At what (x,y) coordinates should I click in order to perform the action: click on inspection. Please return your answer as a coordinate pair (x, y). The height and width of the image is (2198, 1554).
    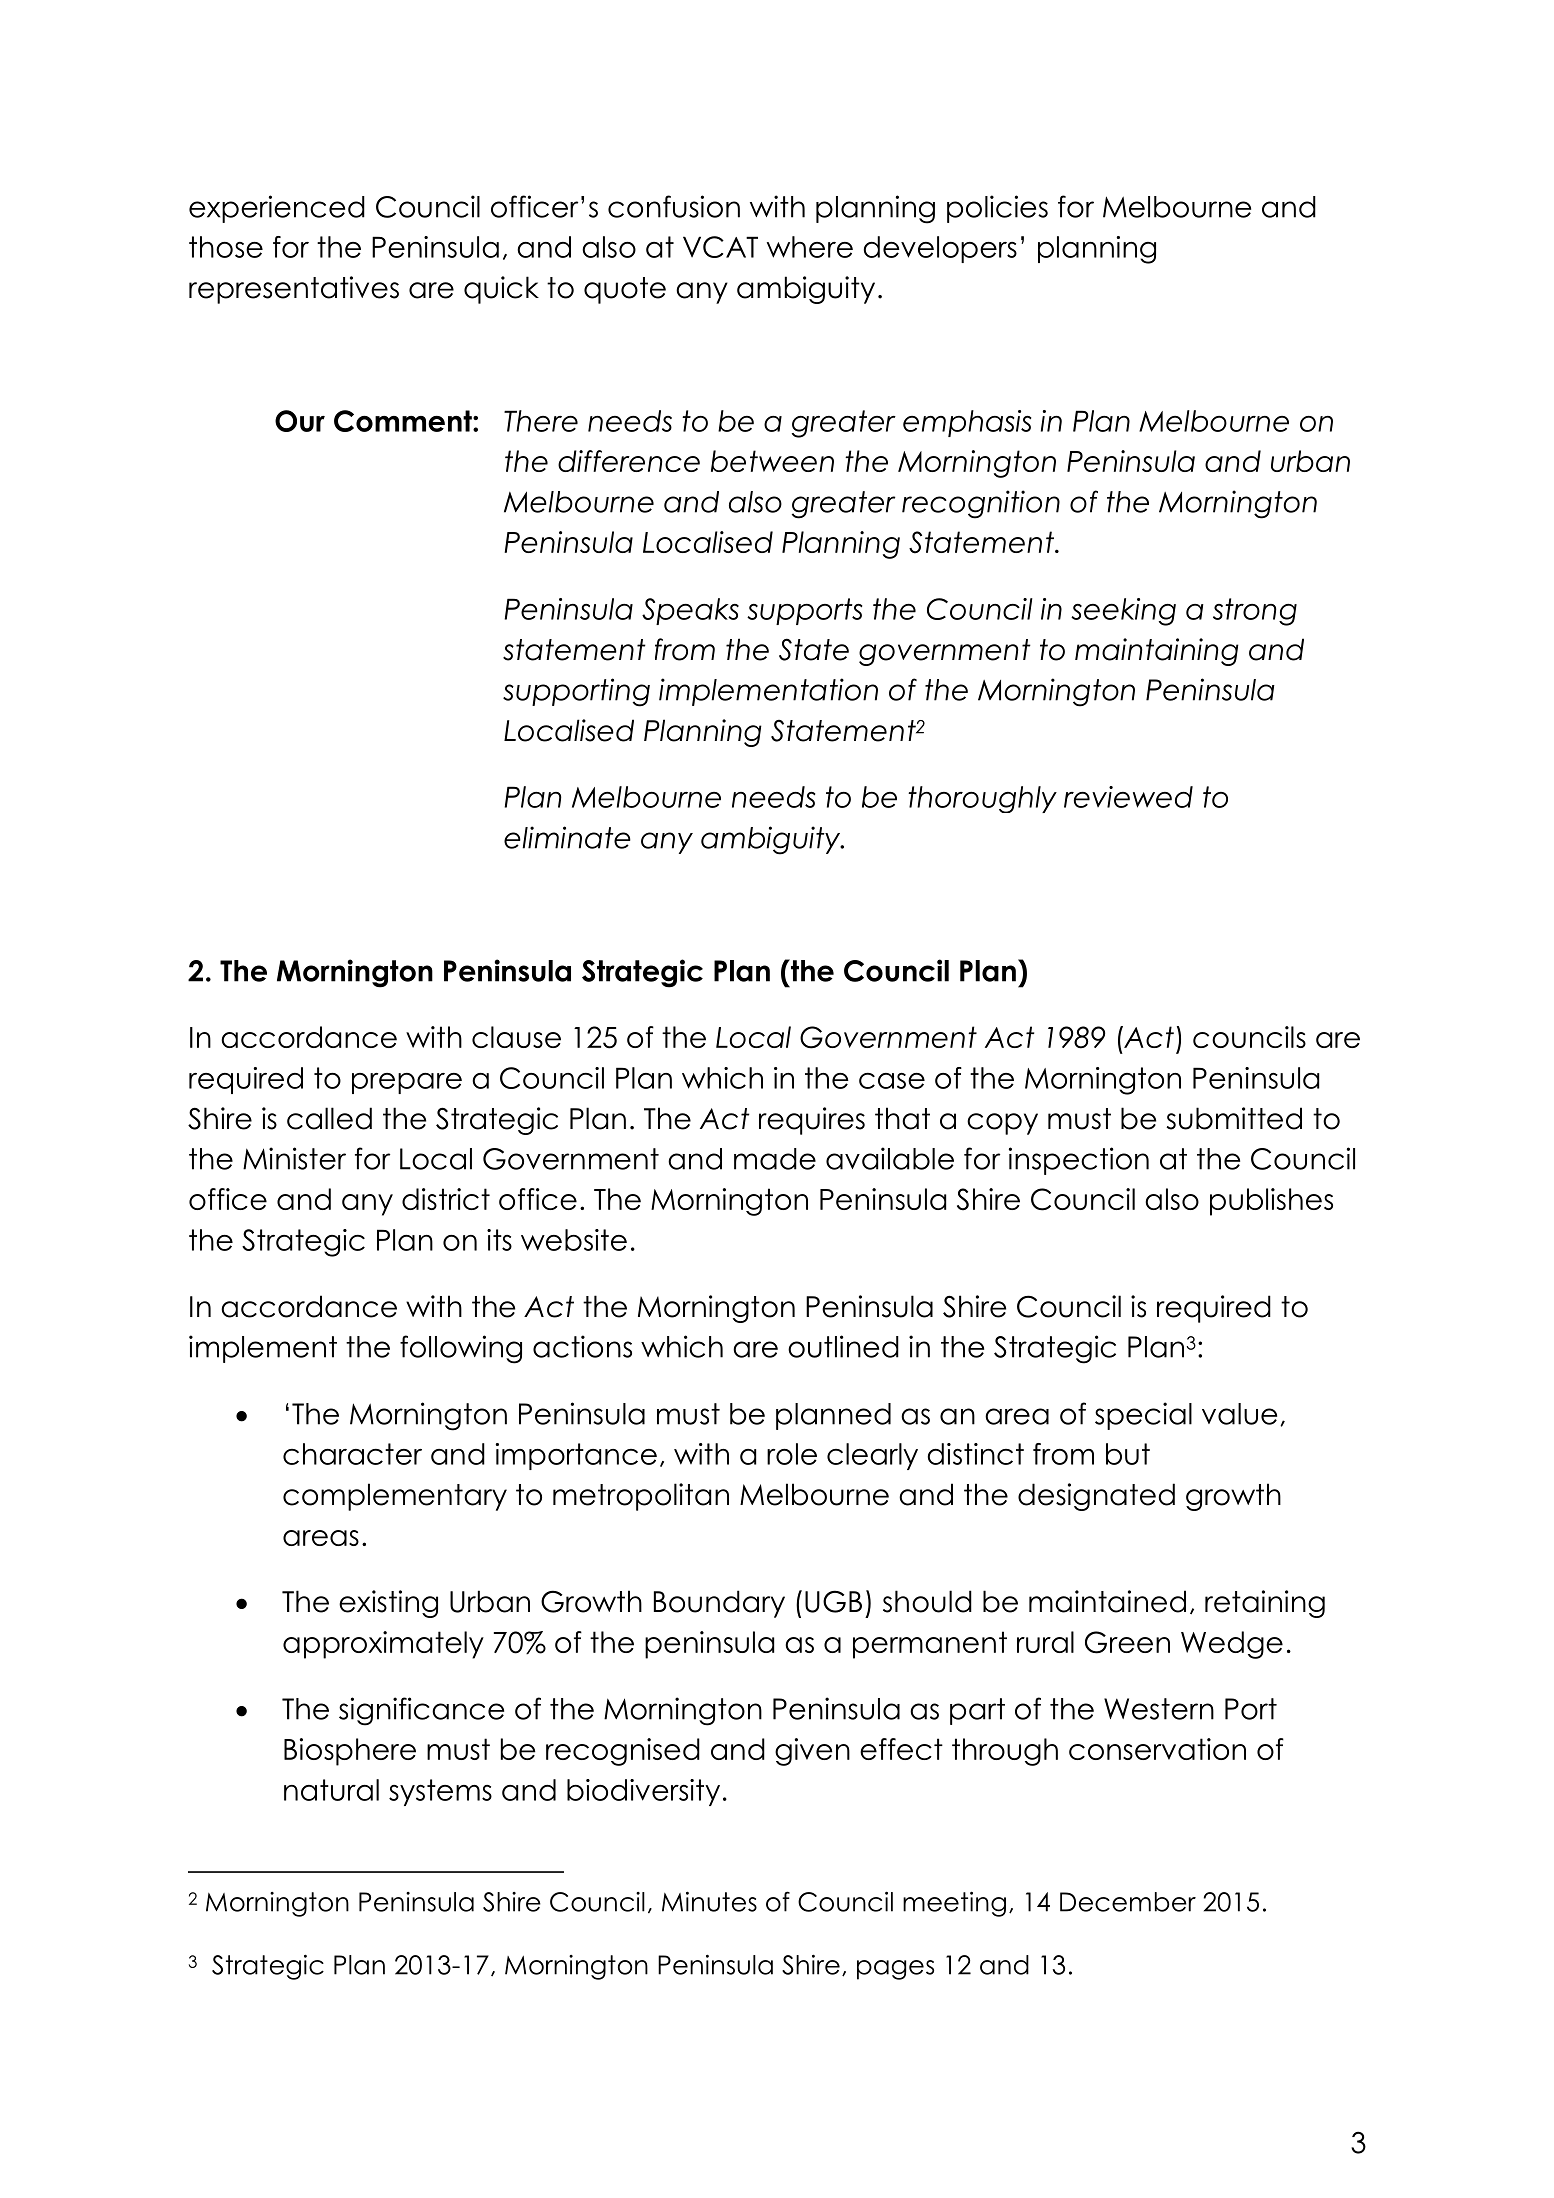
    Looking at the image, I should click on (1079, 1161).
